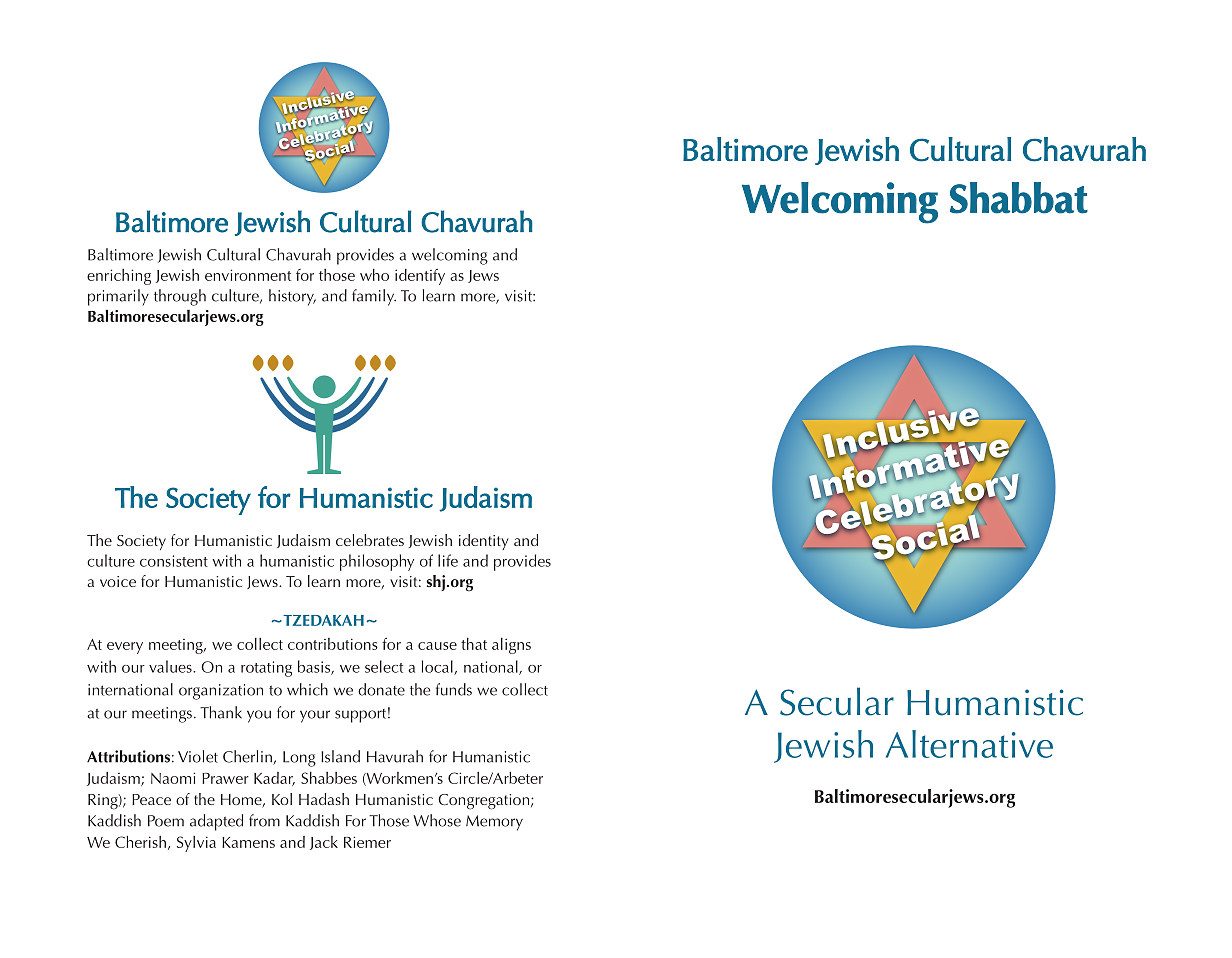 This image has width=1232, height=958. What do you see at coordinates (448, 560) in the image?
I see `life` at bounding box center [448, 560].
